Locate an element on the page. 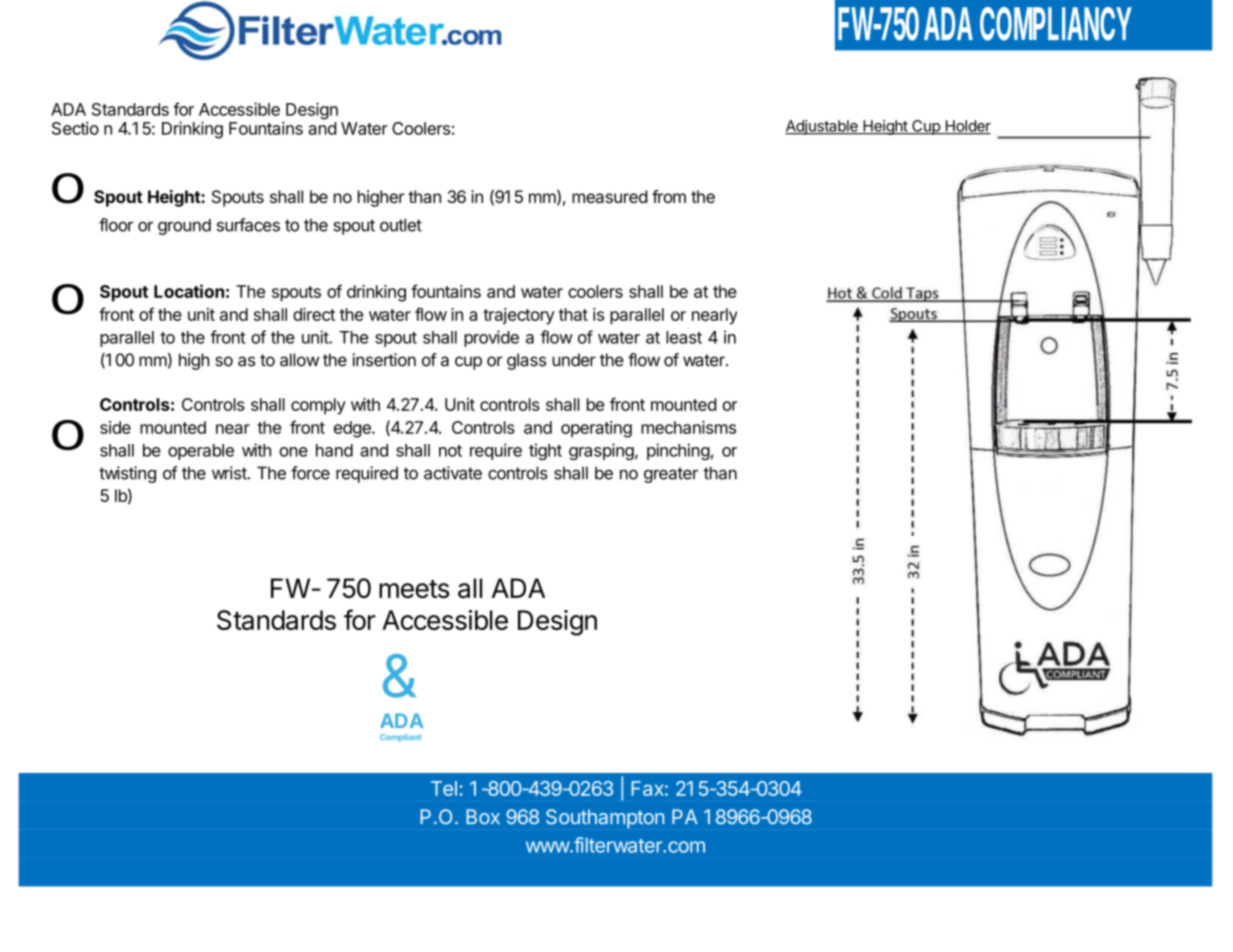 The image size is (1233, 952). Box is located at coordinates (483, 817).
